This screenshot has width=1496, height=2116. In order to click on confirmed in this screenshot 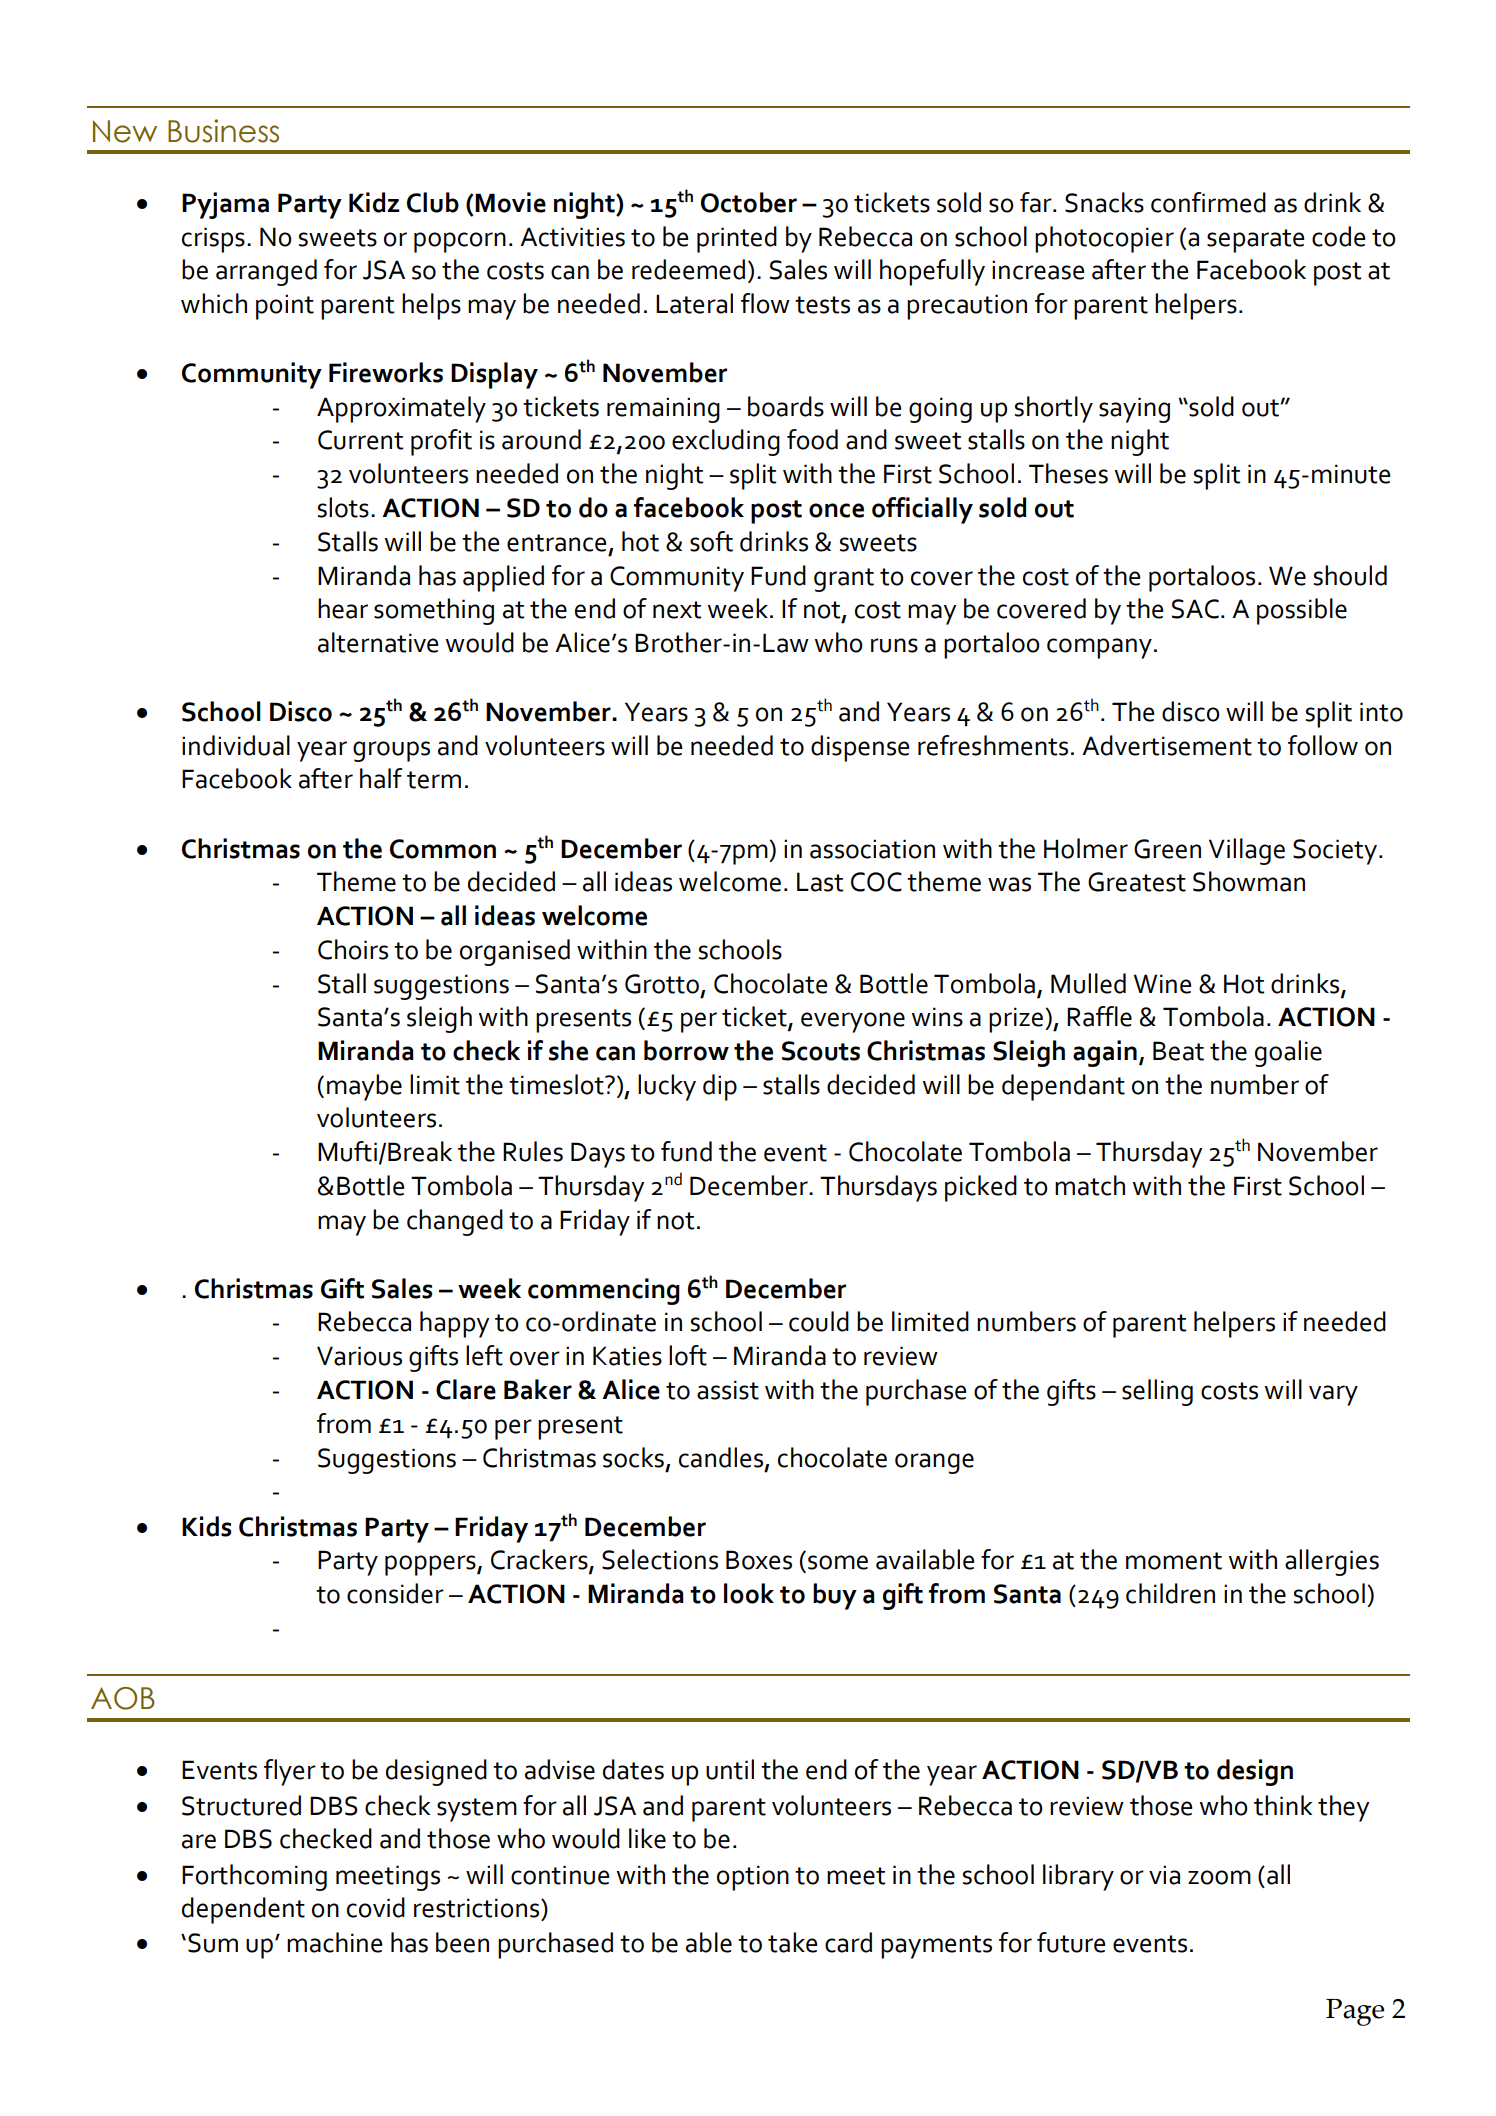, I will do `click(1208, 202)`.
